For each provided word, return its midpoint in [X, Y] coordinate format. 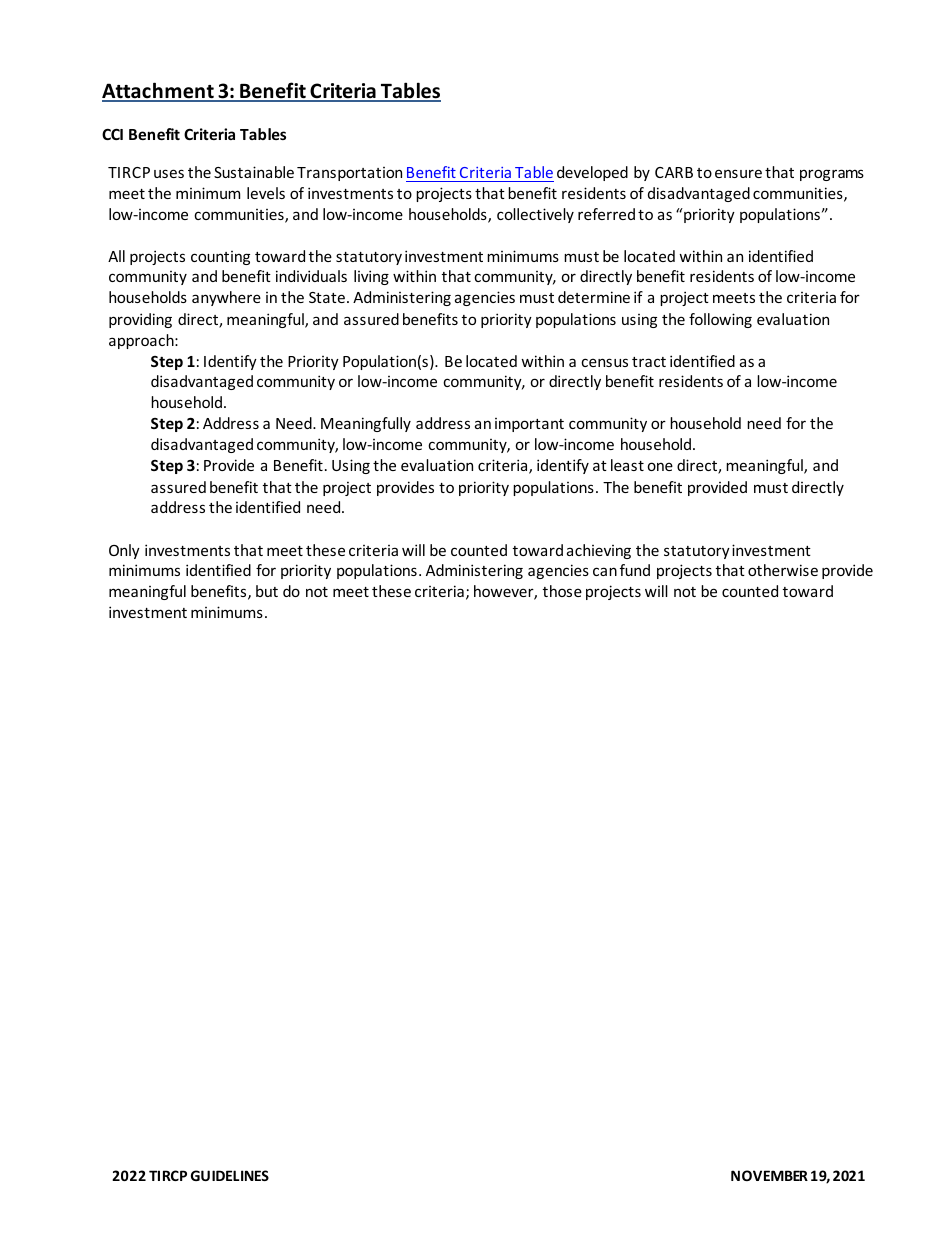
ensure [738, 173]
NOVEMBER [769, 1175]
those [562, 591]
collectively [535, 215]
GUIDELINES [230, 1175]
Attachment [159, 91]
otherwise [783, 570]
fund [635, 570]
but [267, 591]
